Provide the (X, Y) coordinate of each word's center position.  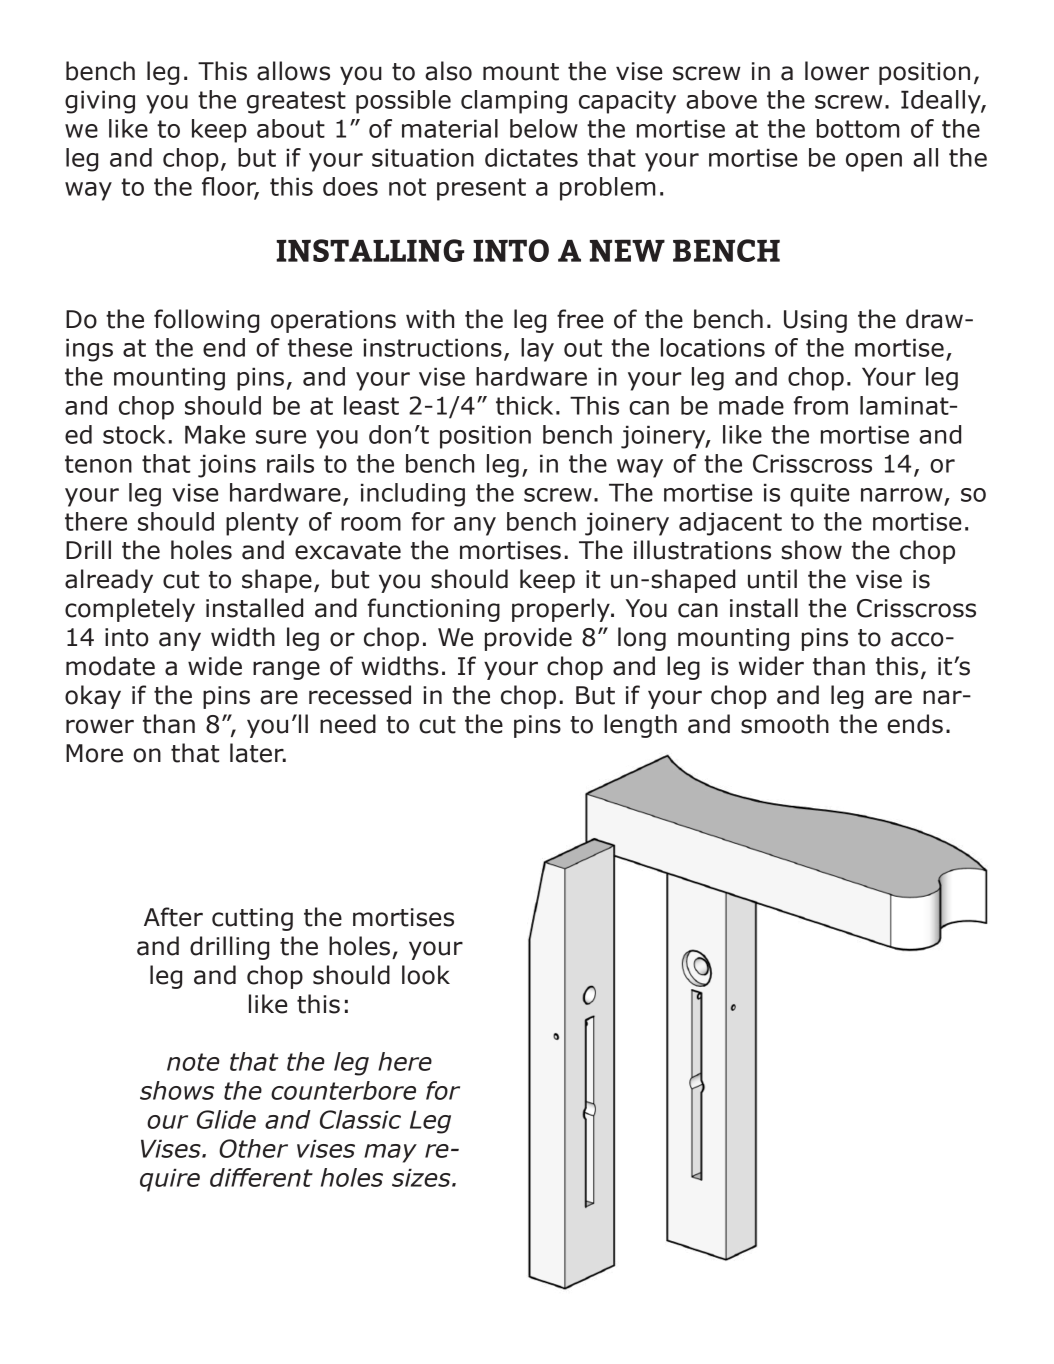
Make (215, 434)
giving (100, 102)
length (640, 726)
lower (837, 71)
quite (819, 495)
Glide (226, 1119)
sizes (422, 1177)
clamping (514, 102)
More (94, 753)
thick (524, 405)
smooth (785, 724)
